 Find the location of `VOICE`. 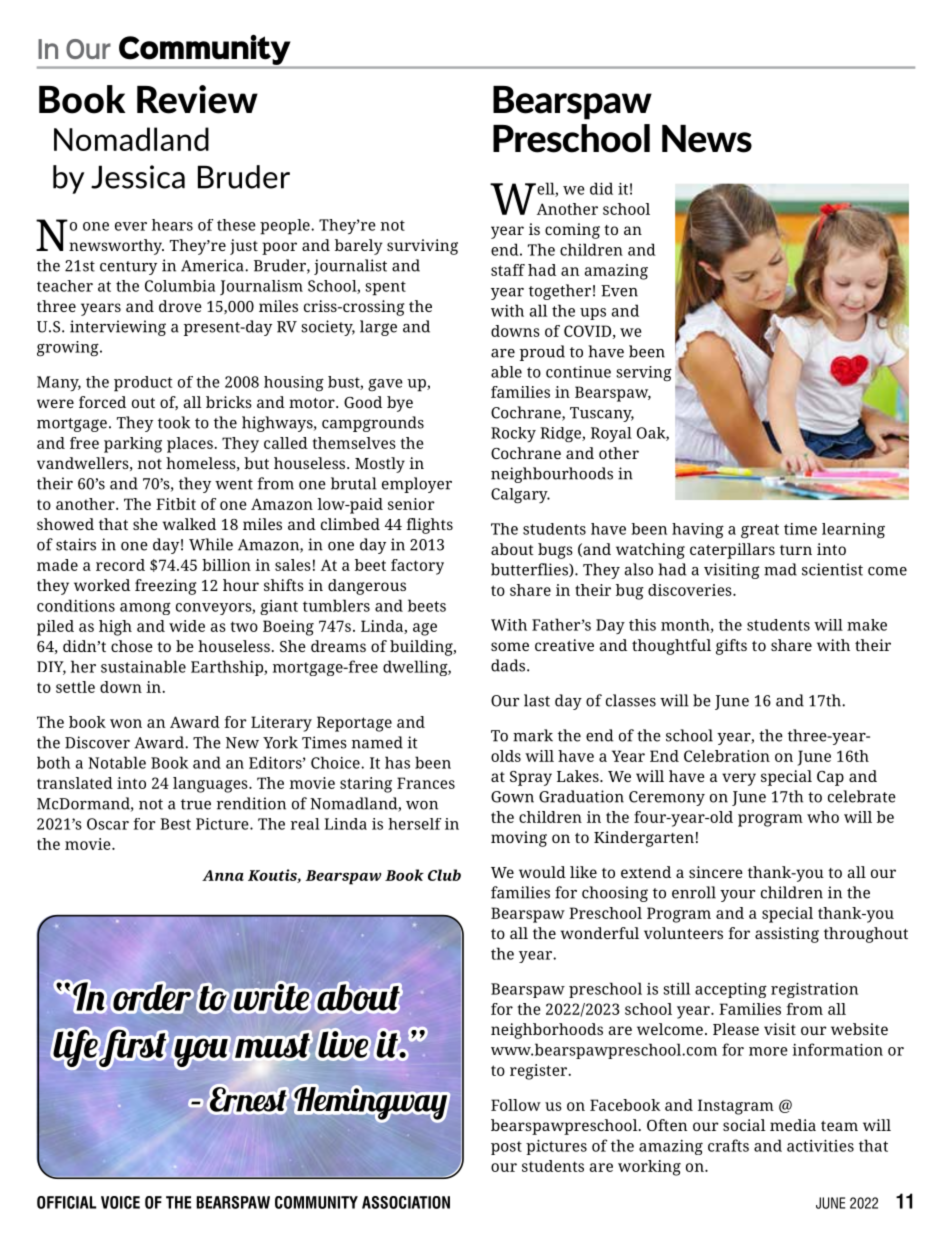

VOICE is located at coordinates (120, 1202).
